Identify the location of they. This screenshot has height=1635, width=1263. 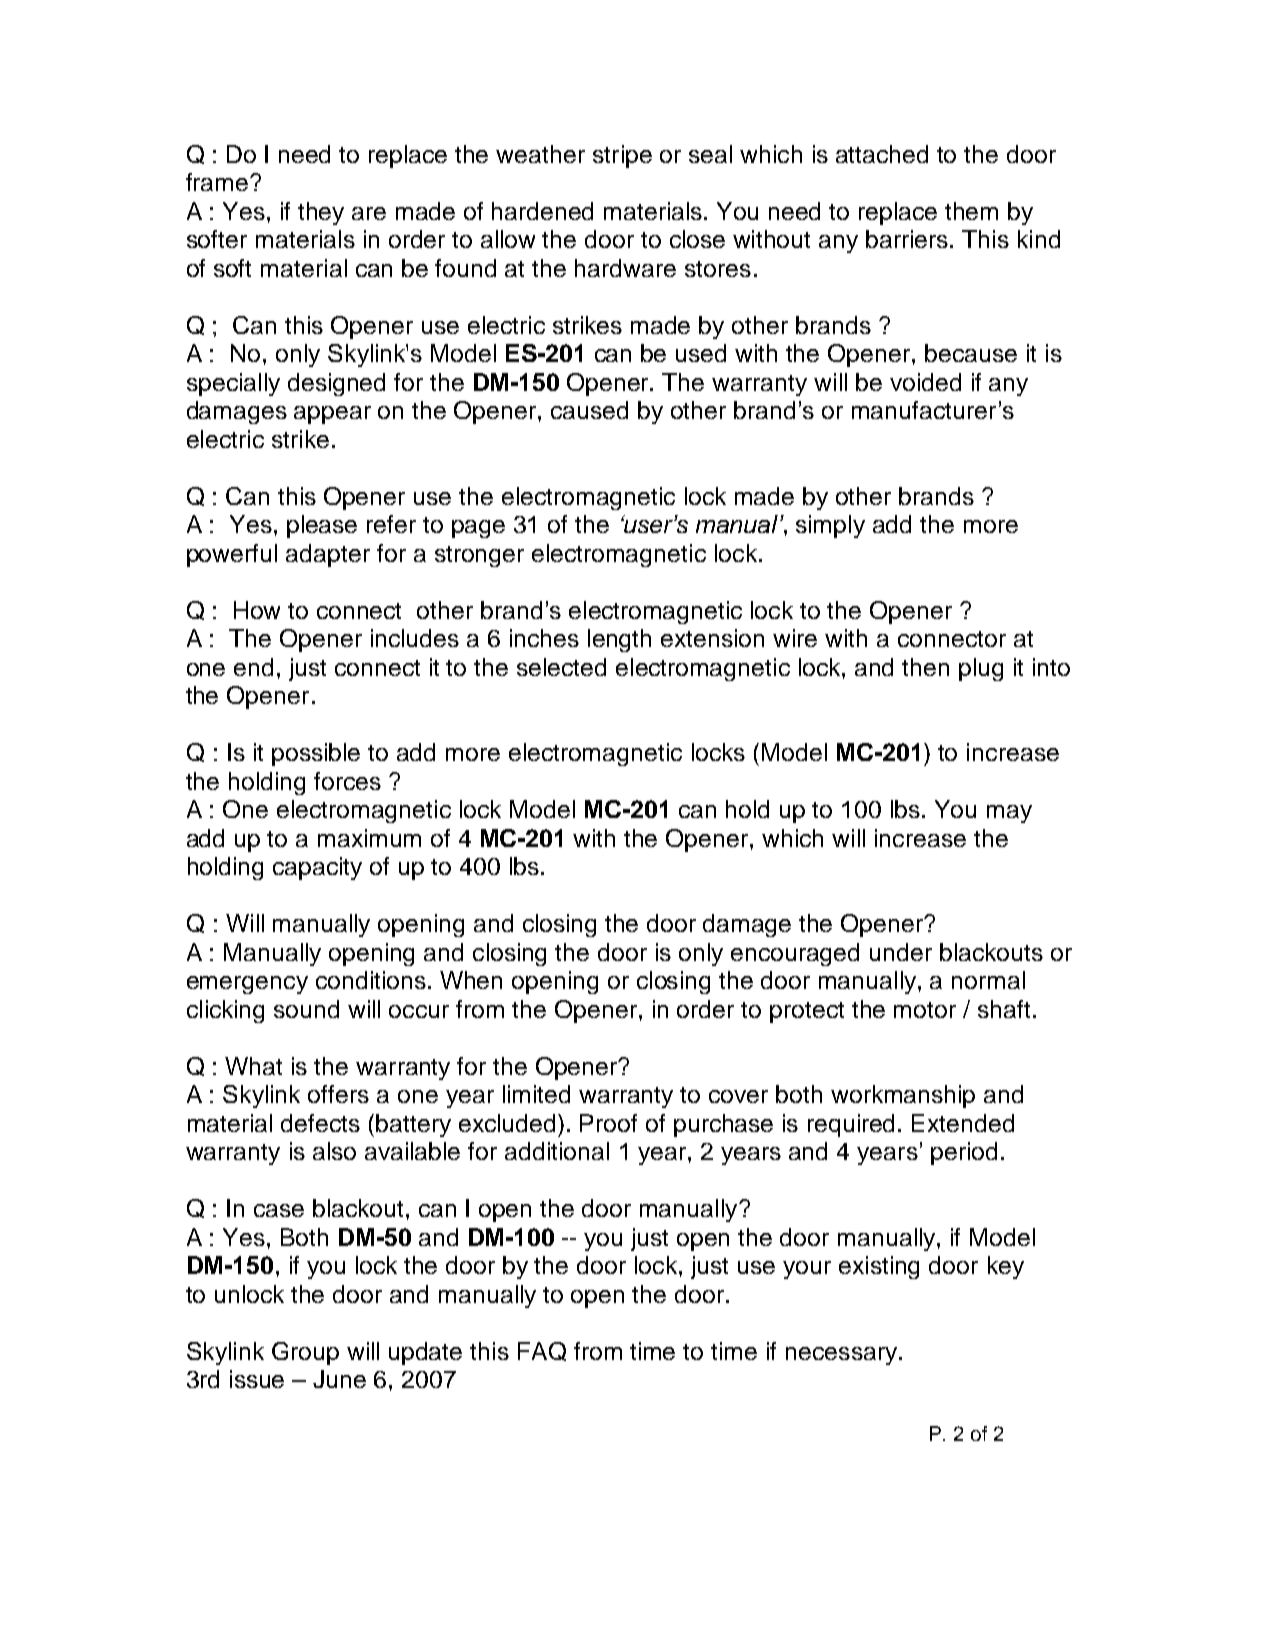
(321, 213).
